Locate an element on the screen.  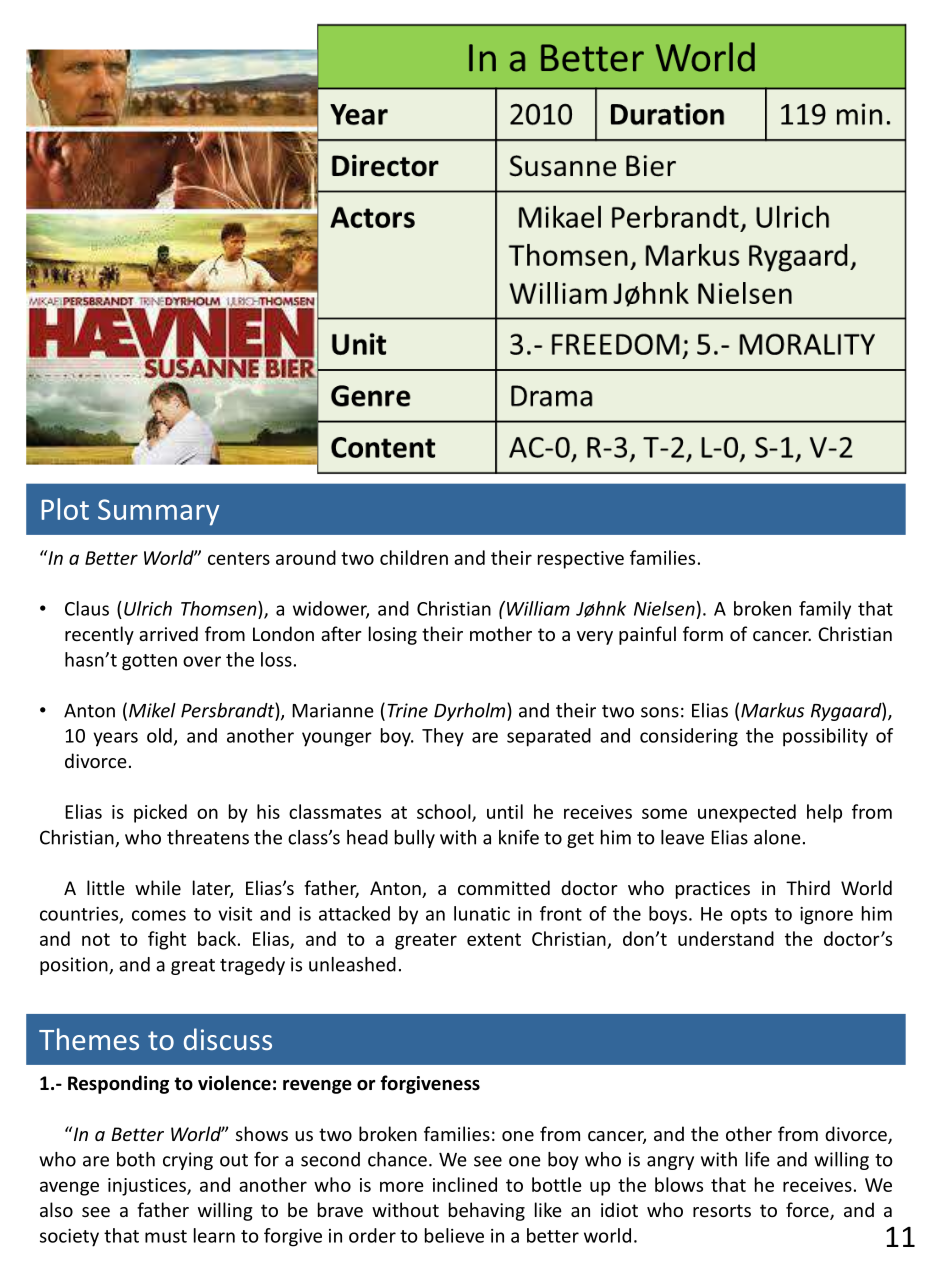
Summary is located at coordinates (158, 512).
